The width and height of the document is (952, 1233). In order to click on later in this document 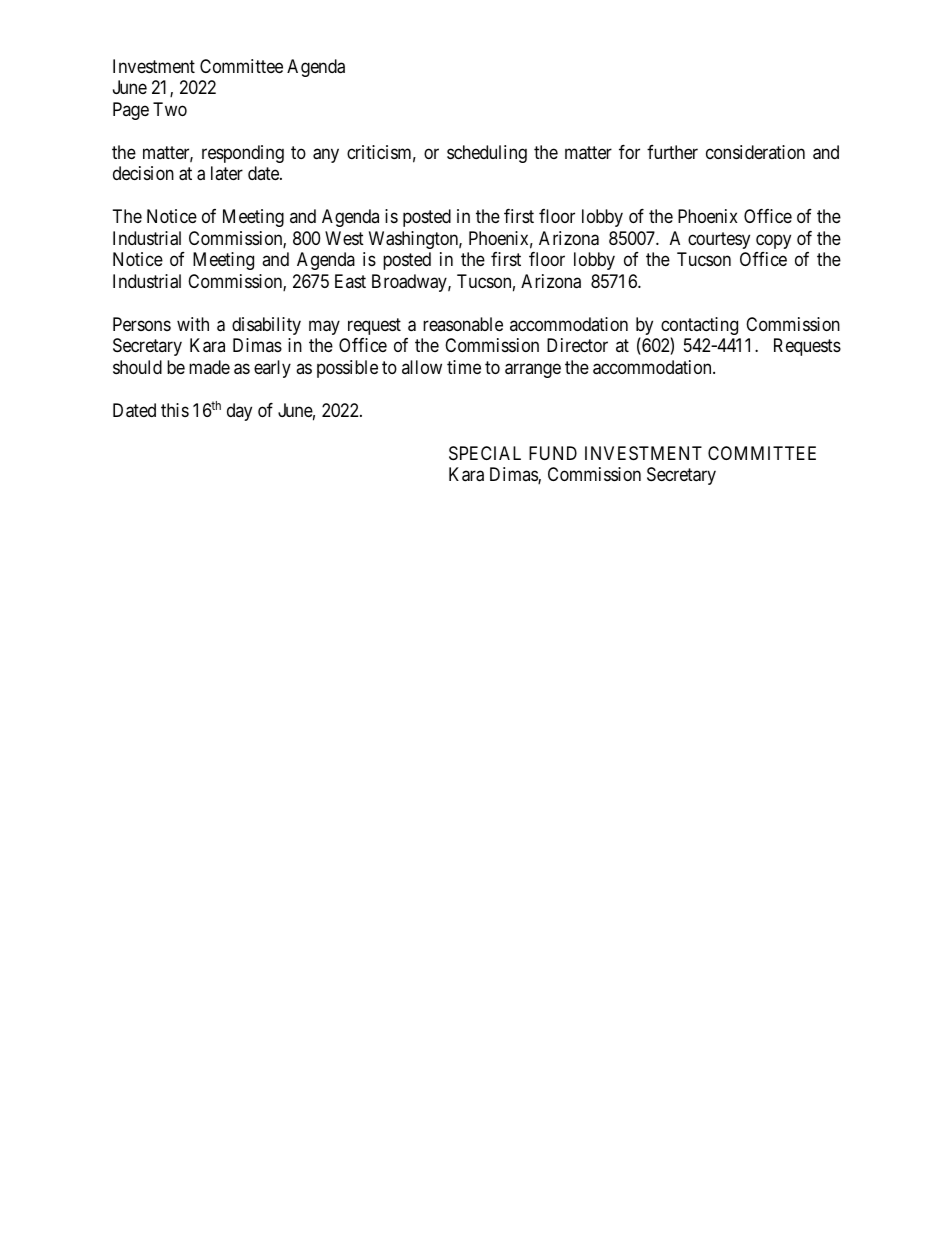, I will do `click(227, 173)`.
